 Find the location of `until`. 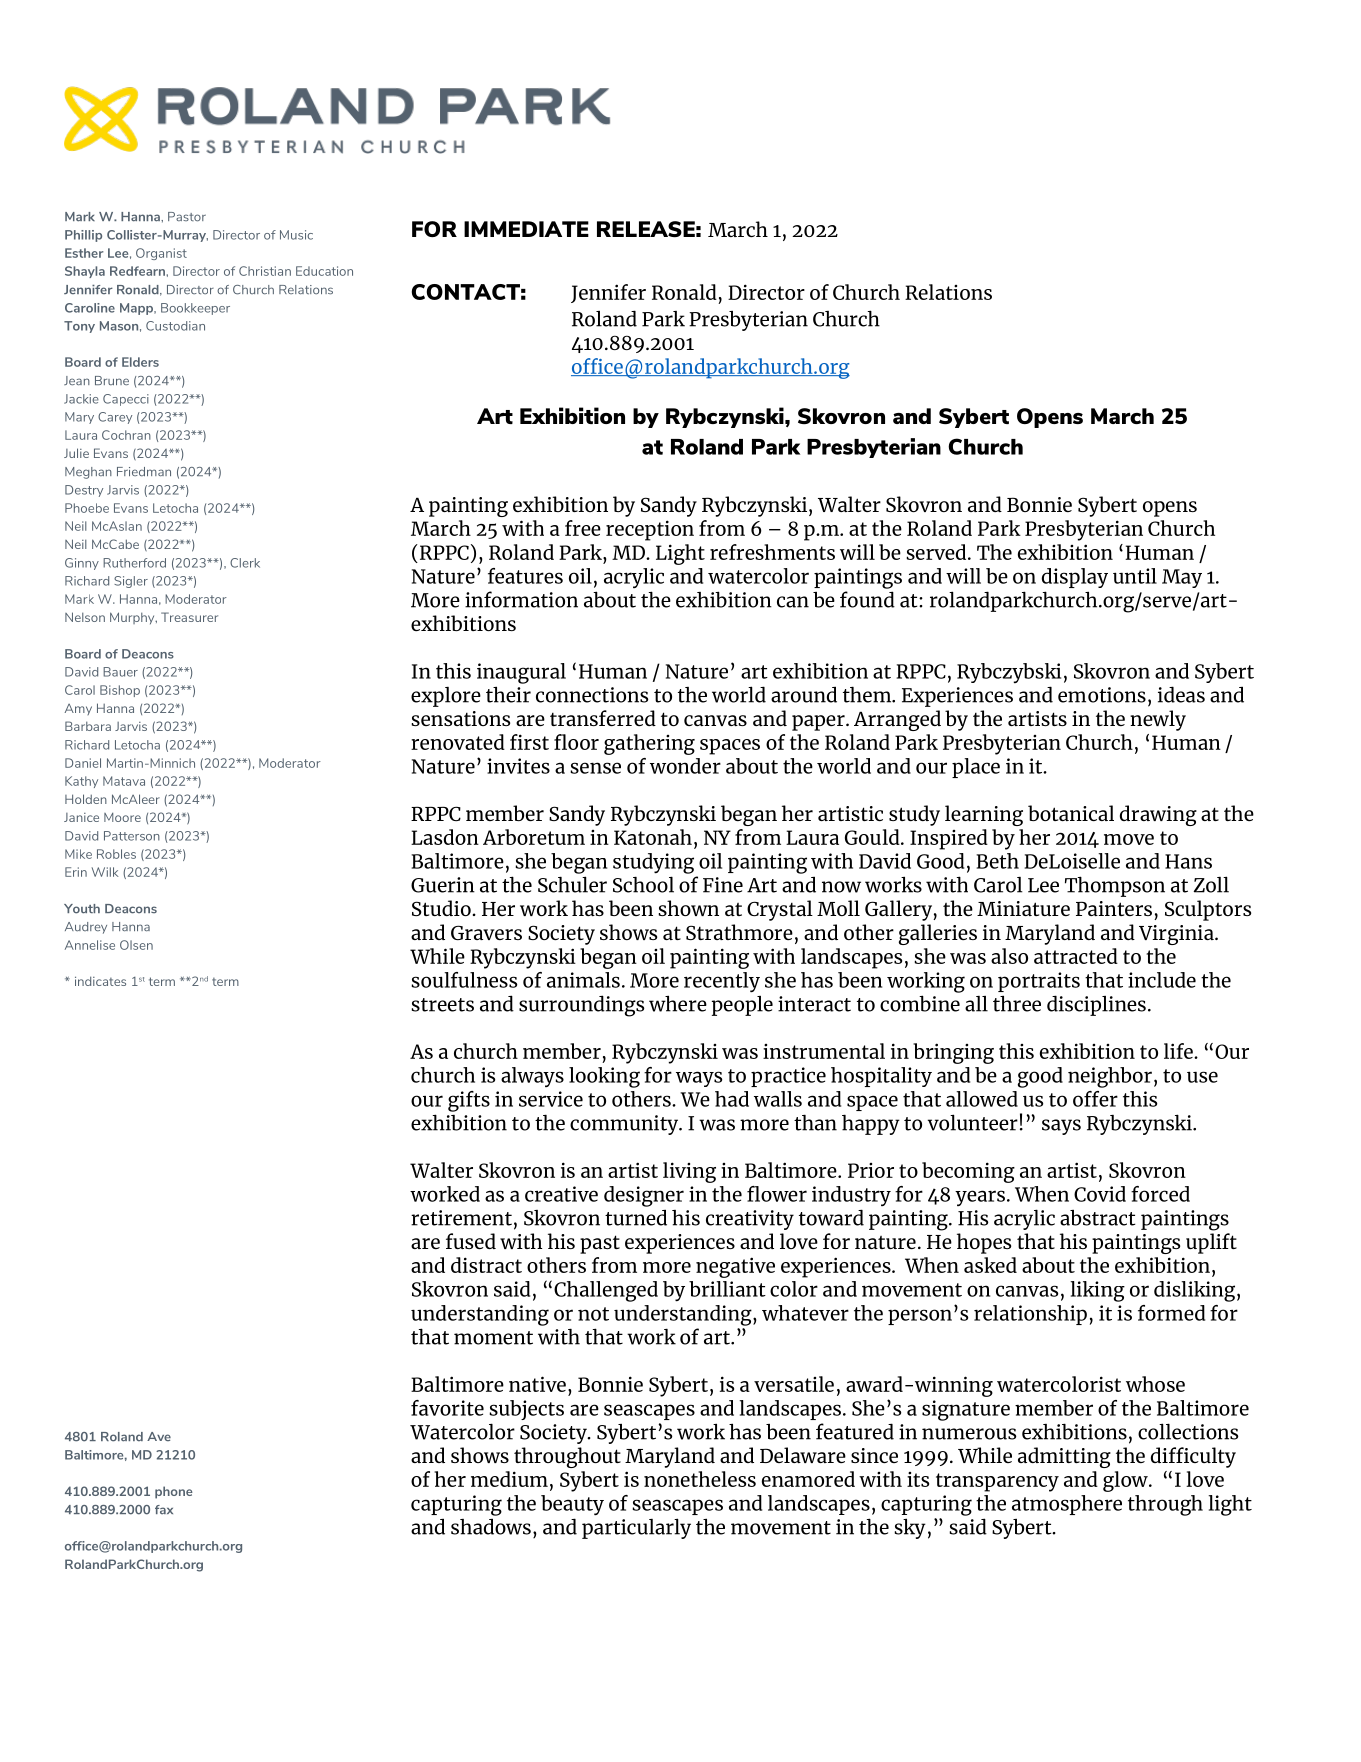

until is located at coordinates (1135, 576).
